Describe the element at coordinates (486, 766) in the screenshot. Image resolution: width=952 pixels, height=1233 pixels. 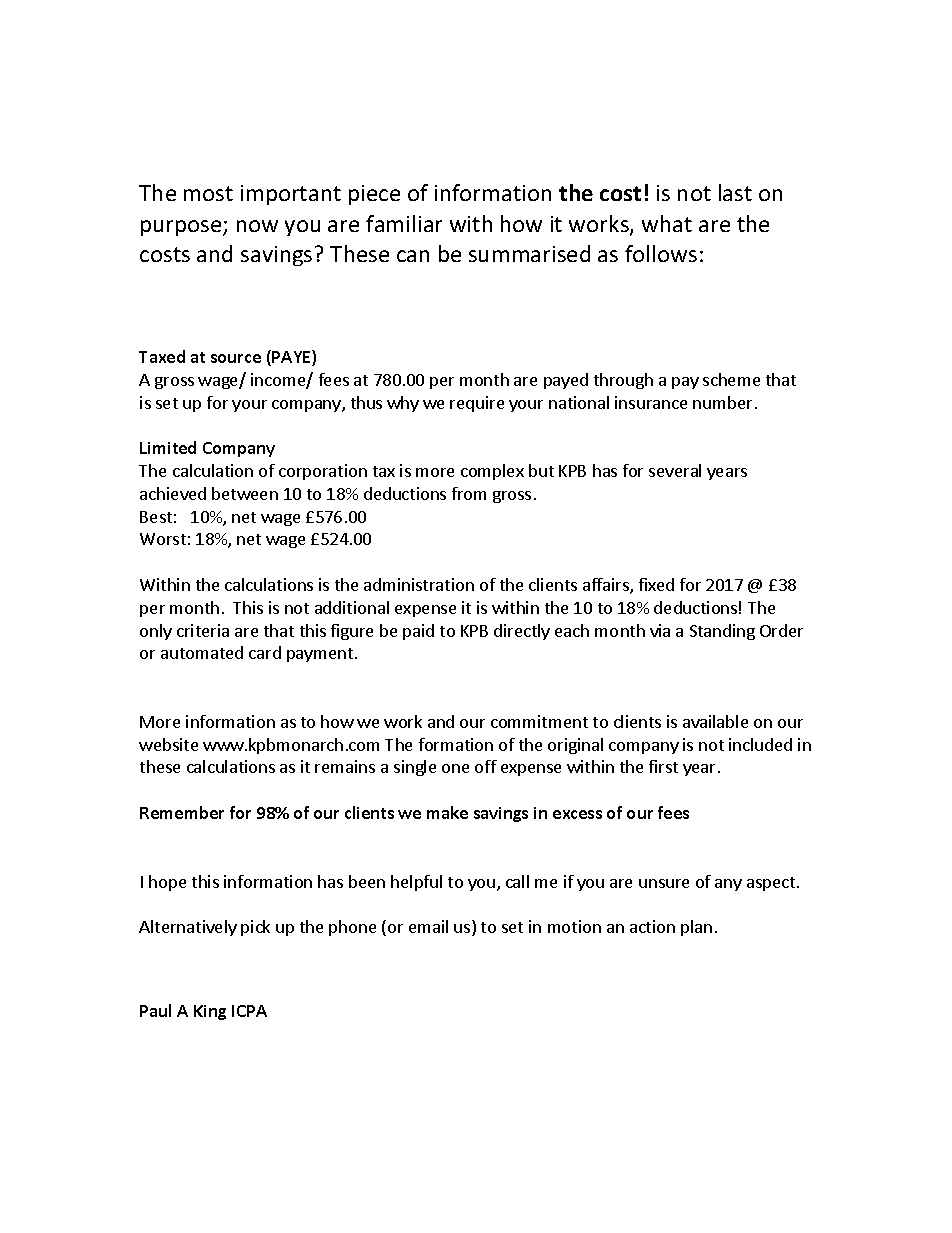
I see `off` at that location.
